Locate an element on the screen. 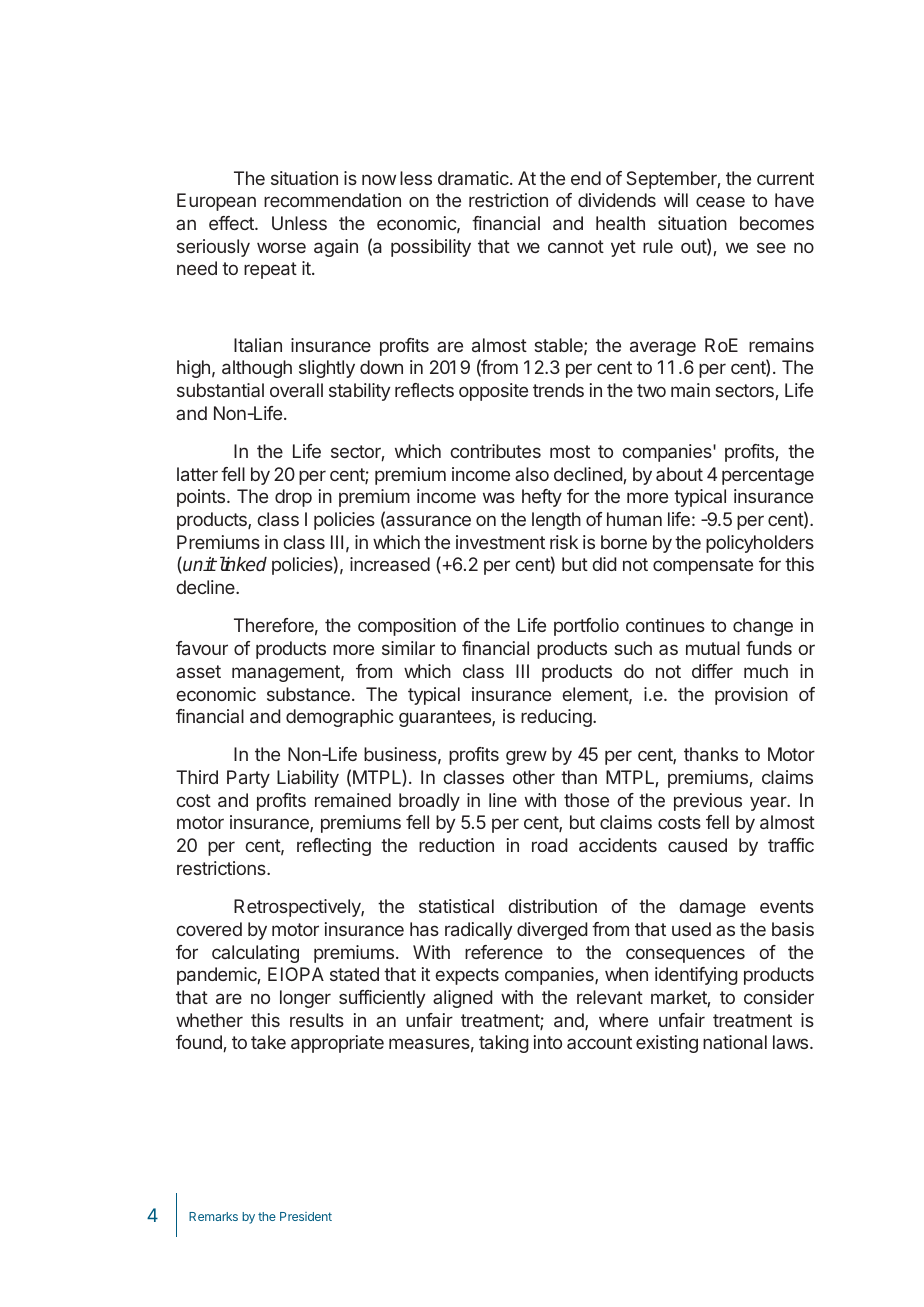 The width and height of the screenshot is (924, 1307). dramatic is located at coordinates (474, 178).
